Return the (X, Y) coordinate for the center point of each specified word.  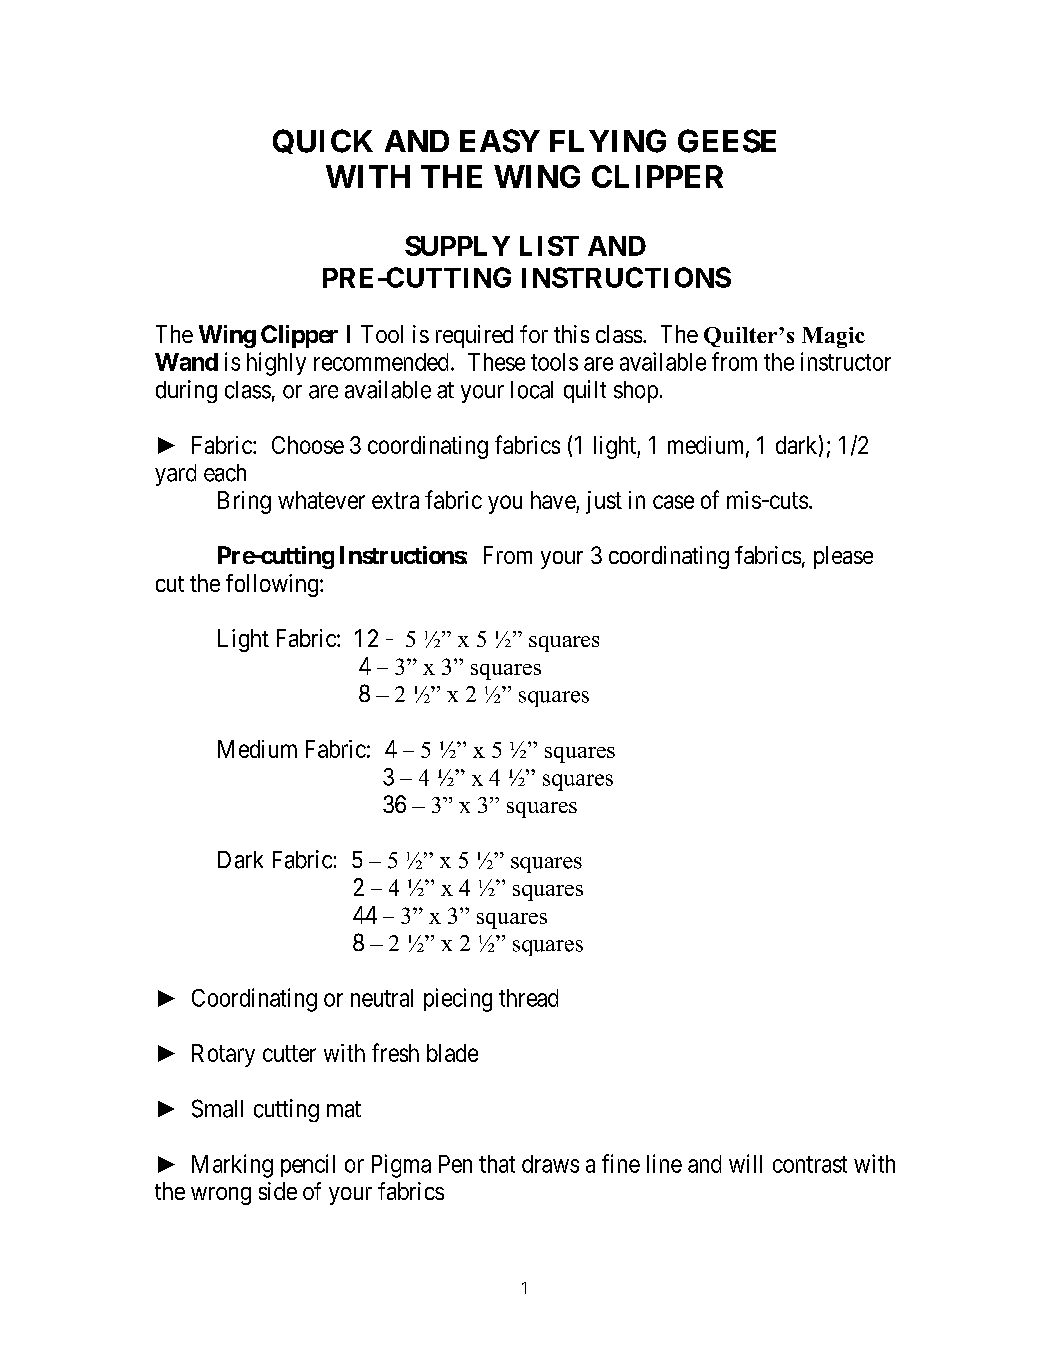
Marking (232, 1166)
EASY (500, 141)
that (497, 1164)
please (843, 557)
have (553, 500)
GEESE (727, 141)
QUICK (323, 141)
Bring (244, 502)
